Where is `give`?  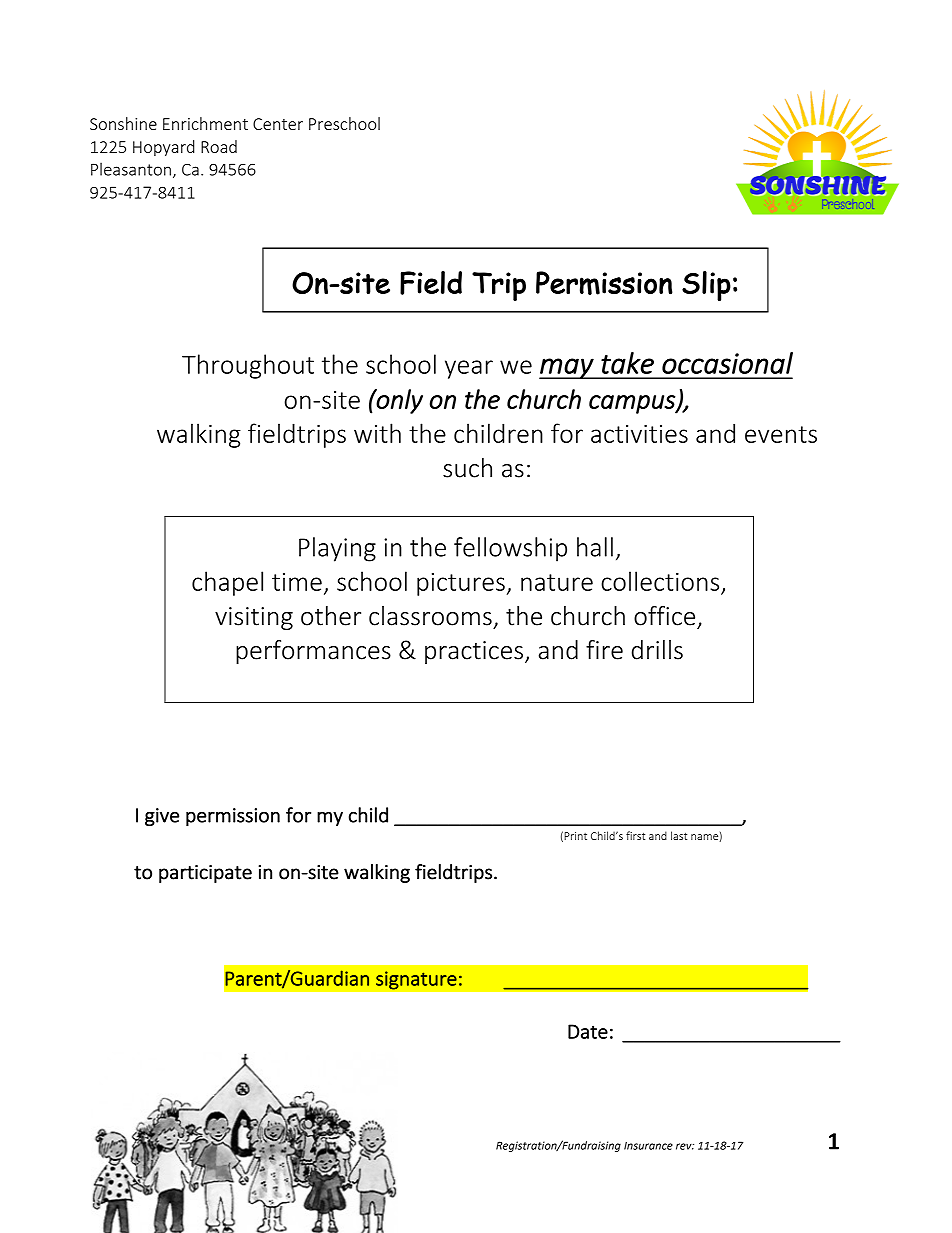
give is located at coordinates (162, 817).
